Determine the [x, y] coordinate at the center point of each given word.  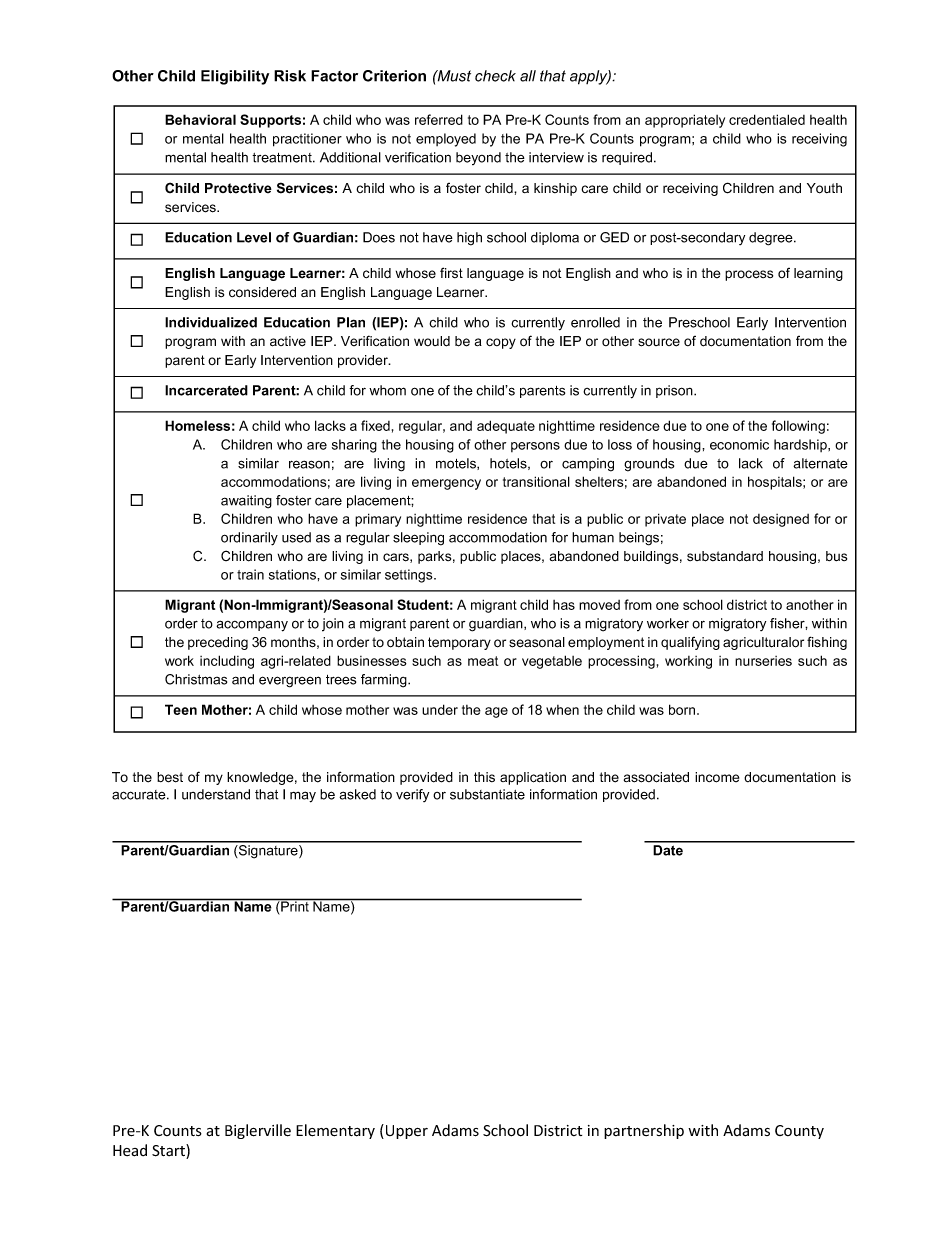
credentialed [767, 119]
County [799, 1132]
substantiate [487, 794]
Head [130, 1150]
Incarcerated [206, 390]
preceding [218, 643]
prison [675, 391]
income [717, 777]
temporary [459, 643]
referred [439, 119]
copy [501, 343]
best [170, 777]
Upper [405, 1131]
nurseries [763, 661]
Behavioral [200, 119]
